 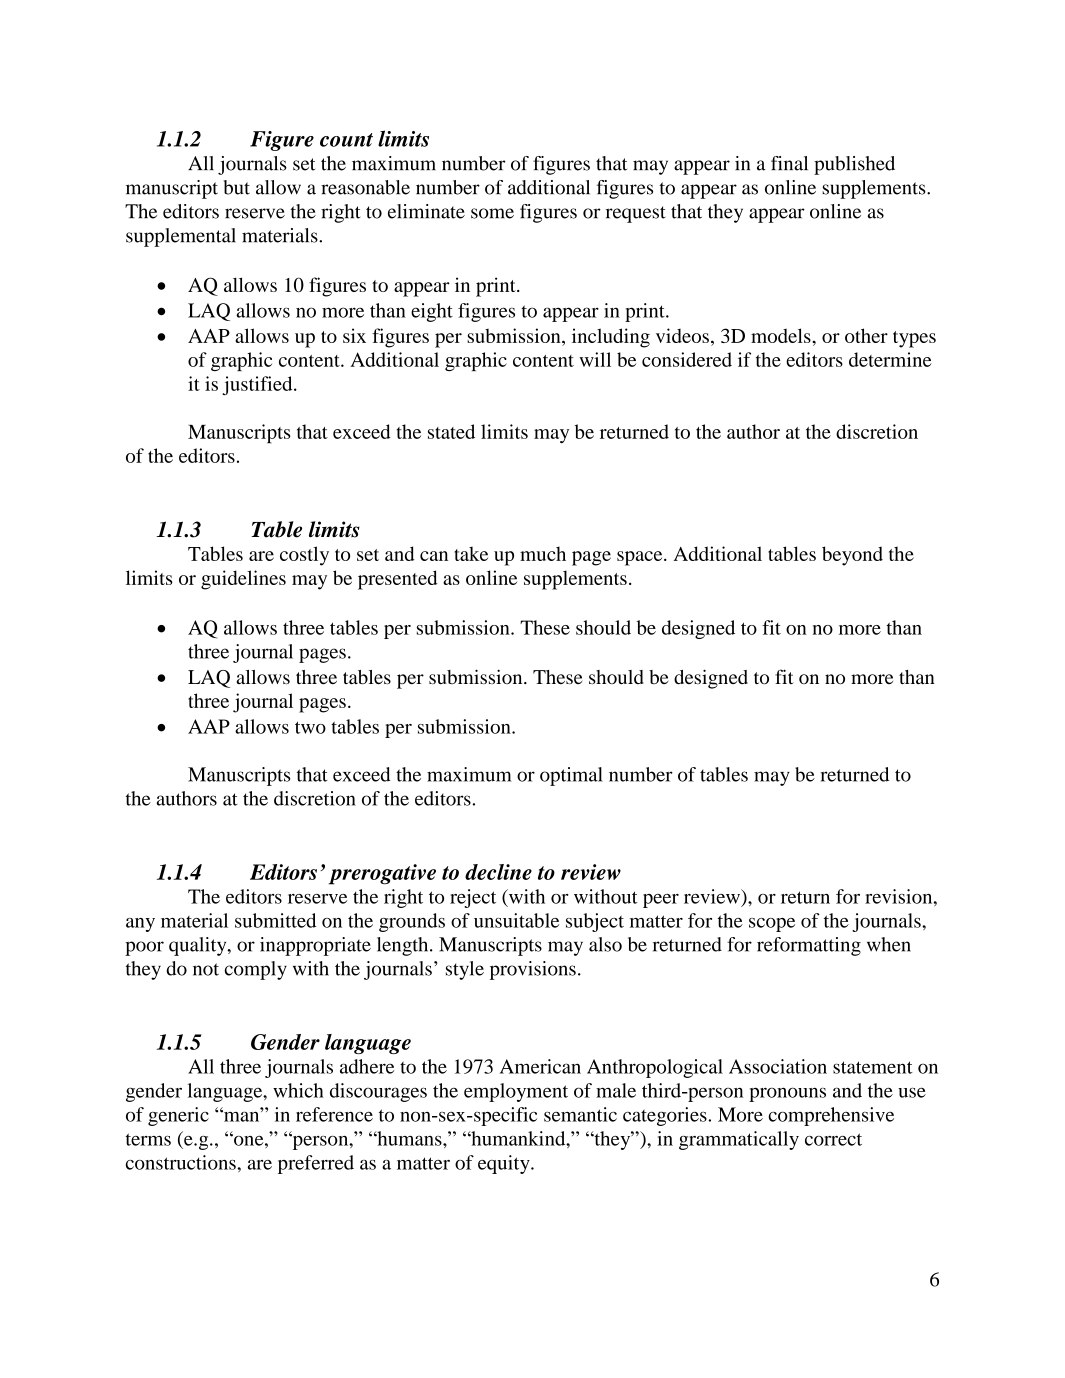 What do you see at coordinates (237, 187) in the screenshot?
I see `but` at bounding box center [237, 187].
